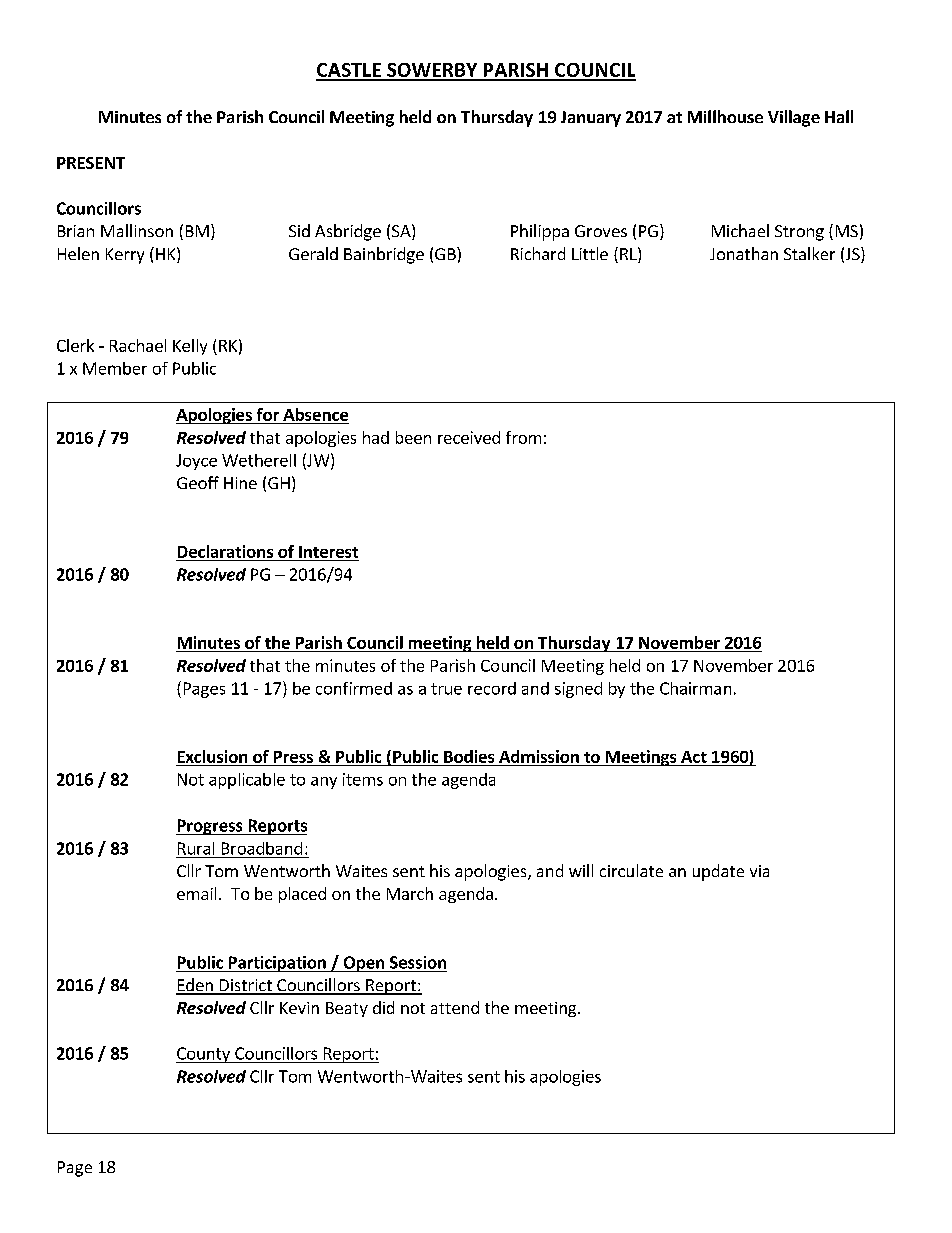 Image resolution: width=952 pixels, height=1233 pixels. What do you see at coordinates (225, 551) in the screenshot?
I see `Declarations` at bounding box center [225, 551].
